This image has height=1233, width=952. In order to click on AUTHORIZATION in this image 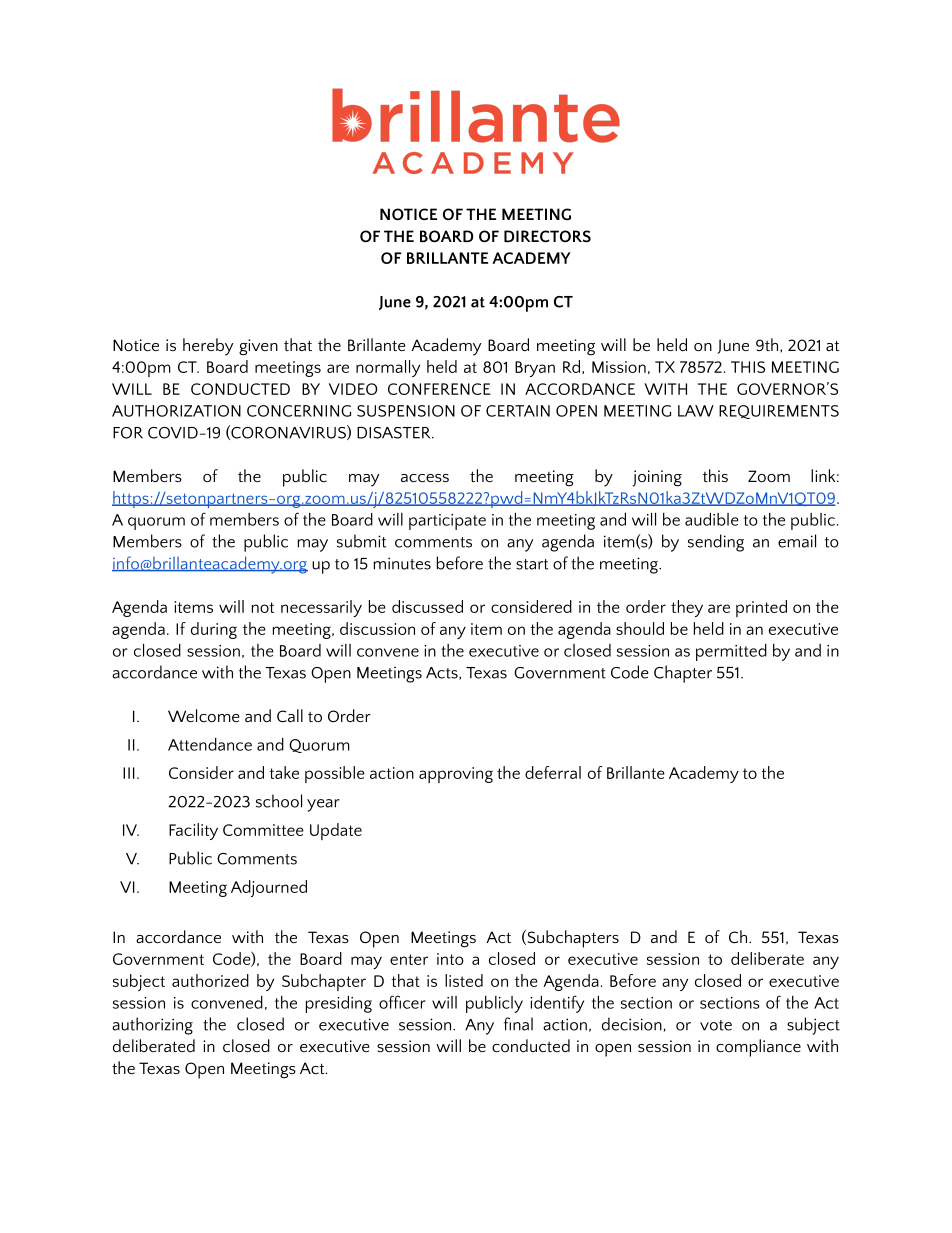, I will do `click(176, 411)`.
